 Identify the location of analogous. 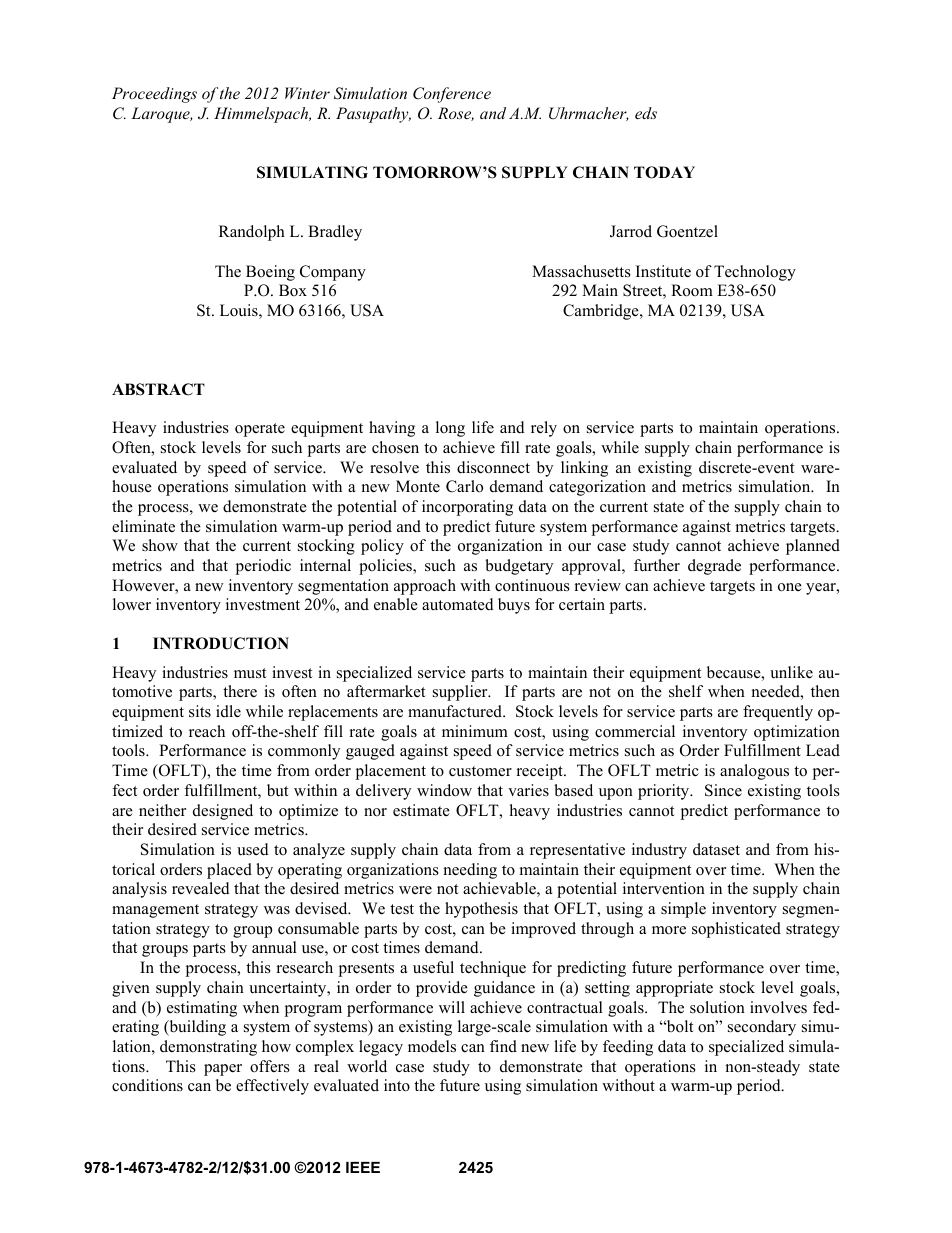
(754, 772).
